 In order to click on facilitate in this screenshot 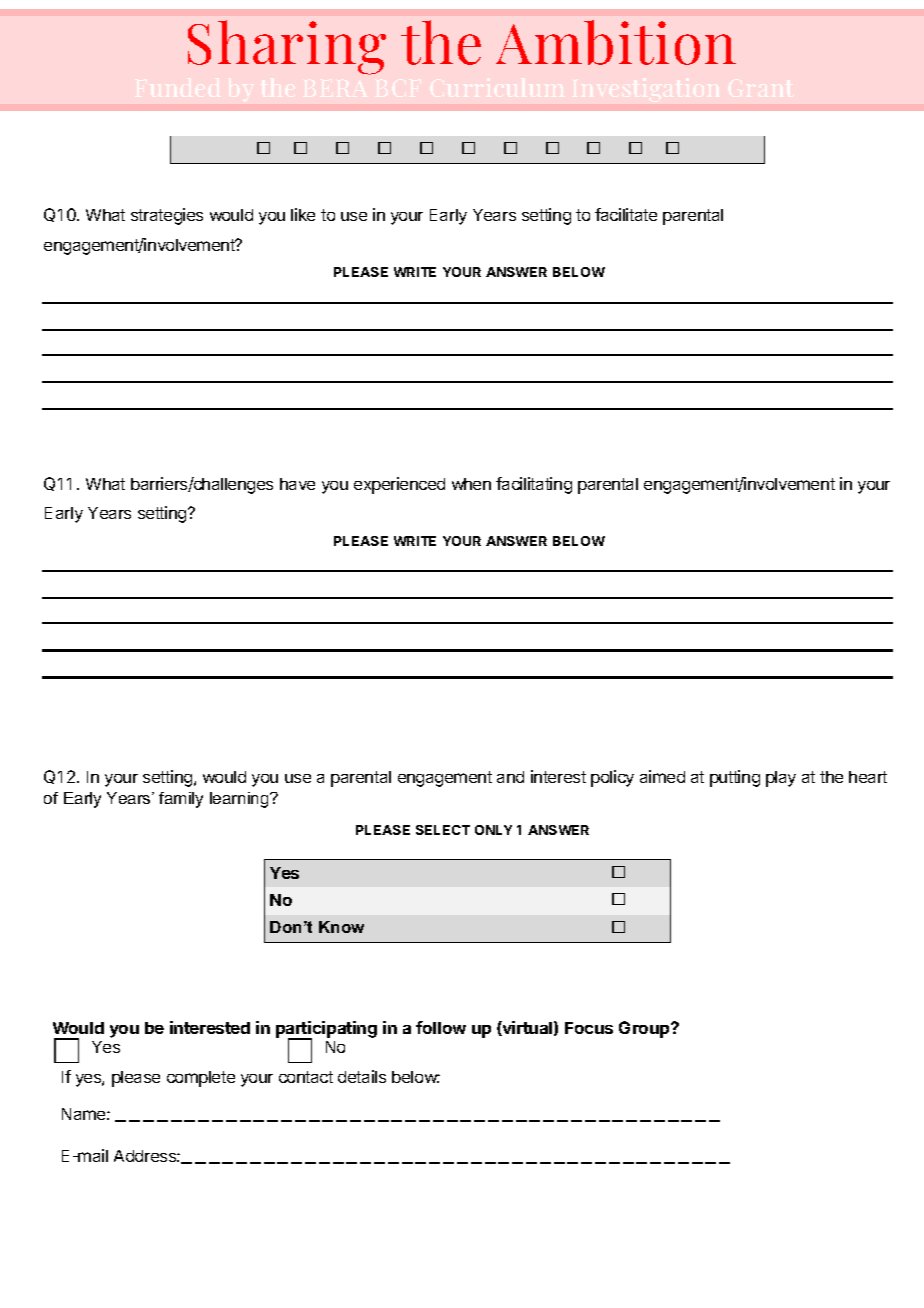, I will do `click(626, 214)`.
